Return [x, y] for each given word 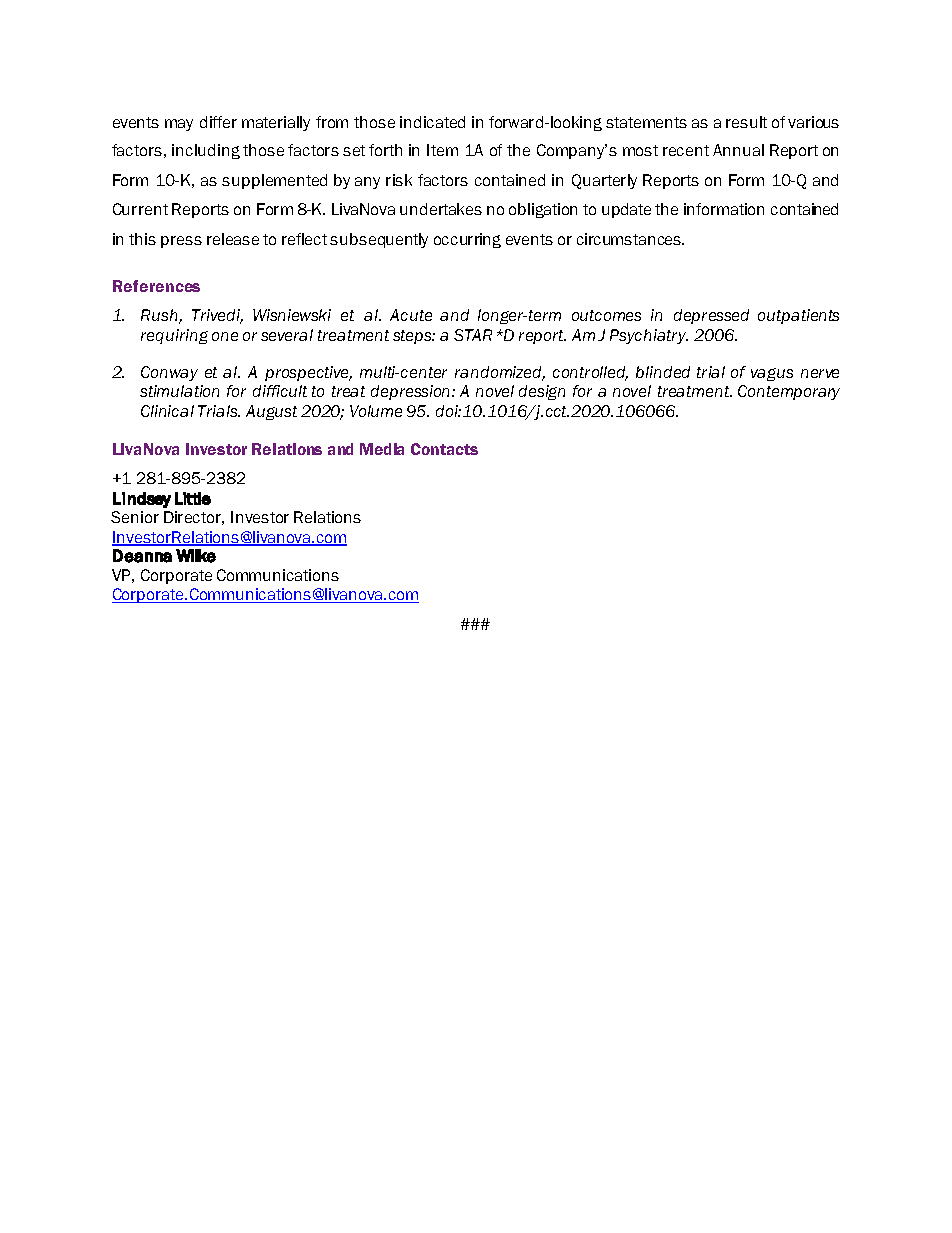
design [542, 392]
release [233, 239]
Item [442, 150]
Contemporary [789, 392]
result [746, 122]
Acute [411, 315]
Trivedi [217, 316]
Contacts [444, 449]
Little [193, 498]
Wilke [196, 556]
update [626, 210]
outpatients [798, 316]
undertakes [441, 209]
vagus [772, 374]
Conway [169, 373]
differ [218, 122]
